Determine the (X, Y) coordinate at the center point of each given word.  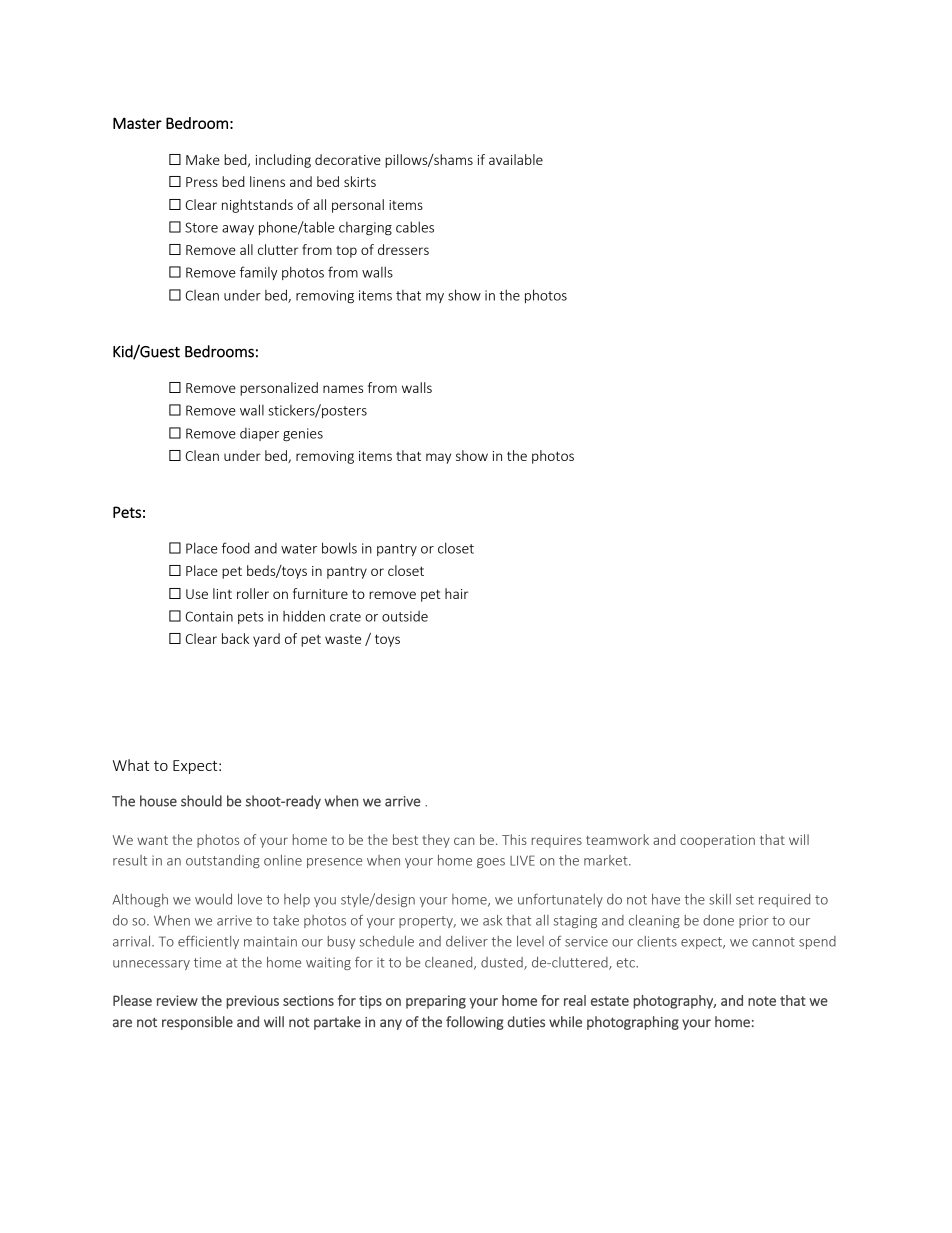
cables (415, 227)
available (516, 159)
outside (405, 616)
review (177, 1000)
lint (222, 593)
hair (456, 593)
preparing (436, 1002)
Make (203, 159)
